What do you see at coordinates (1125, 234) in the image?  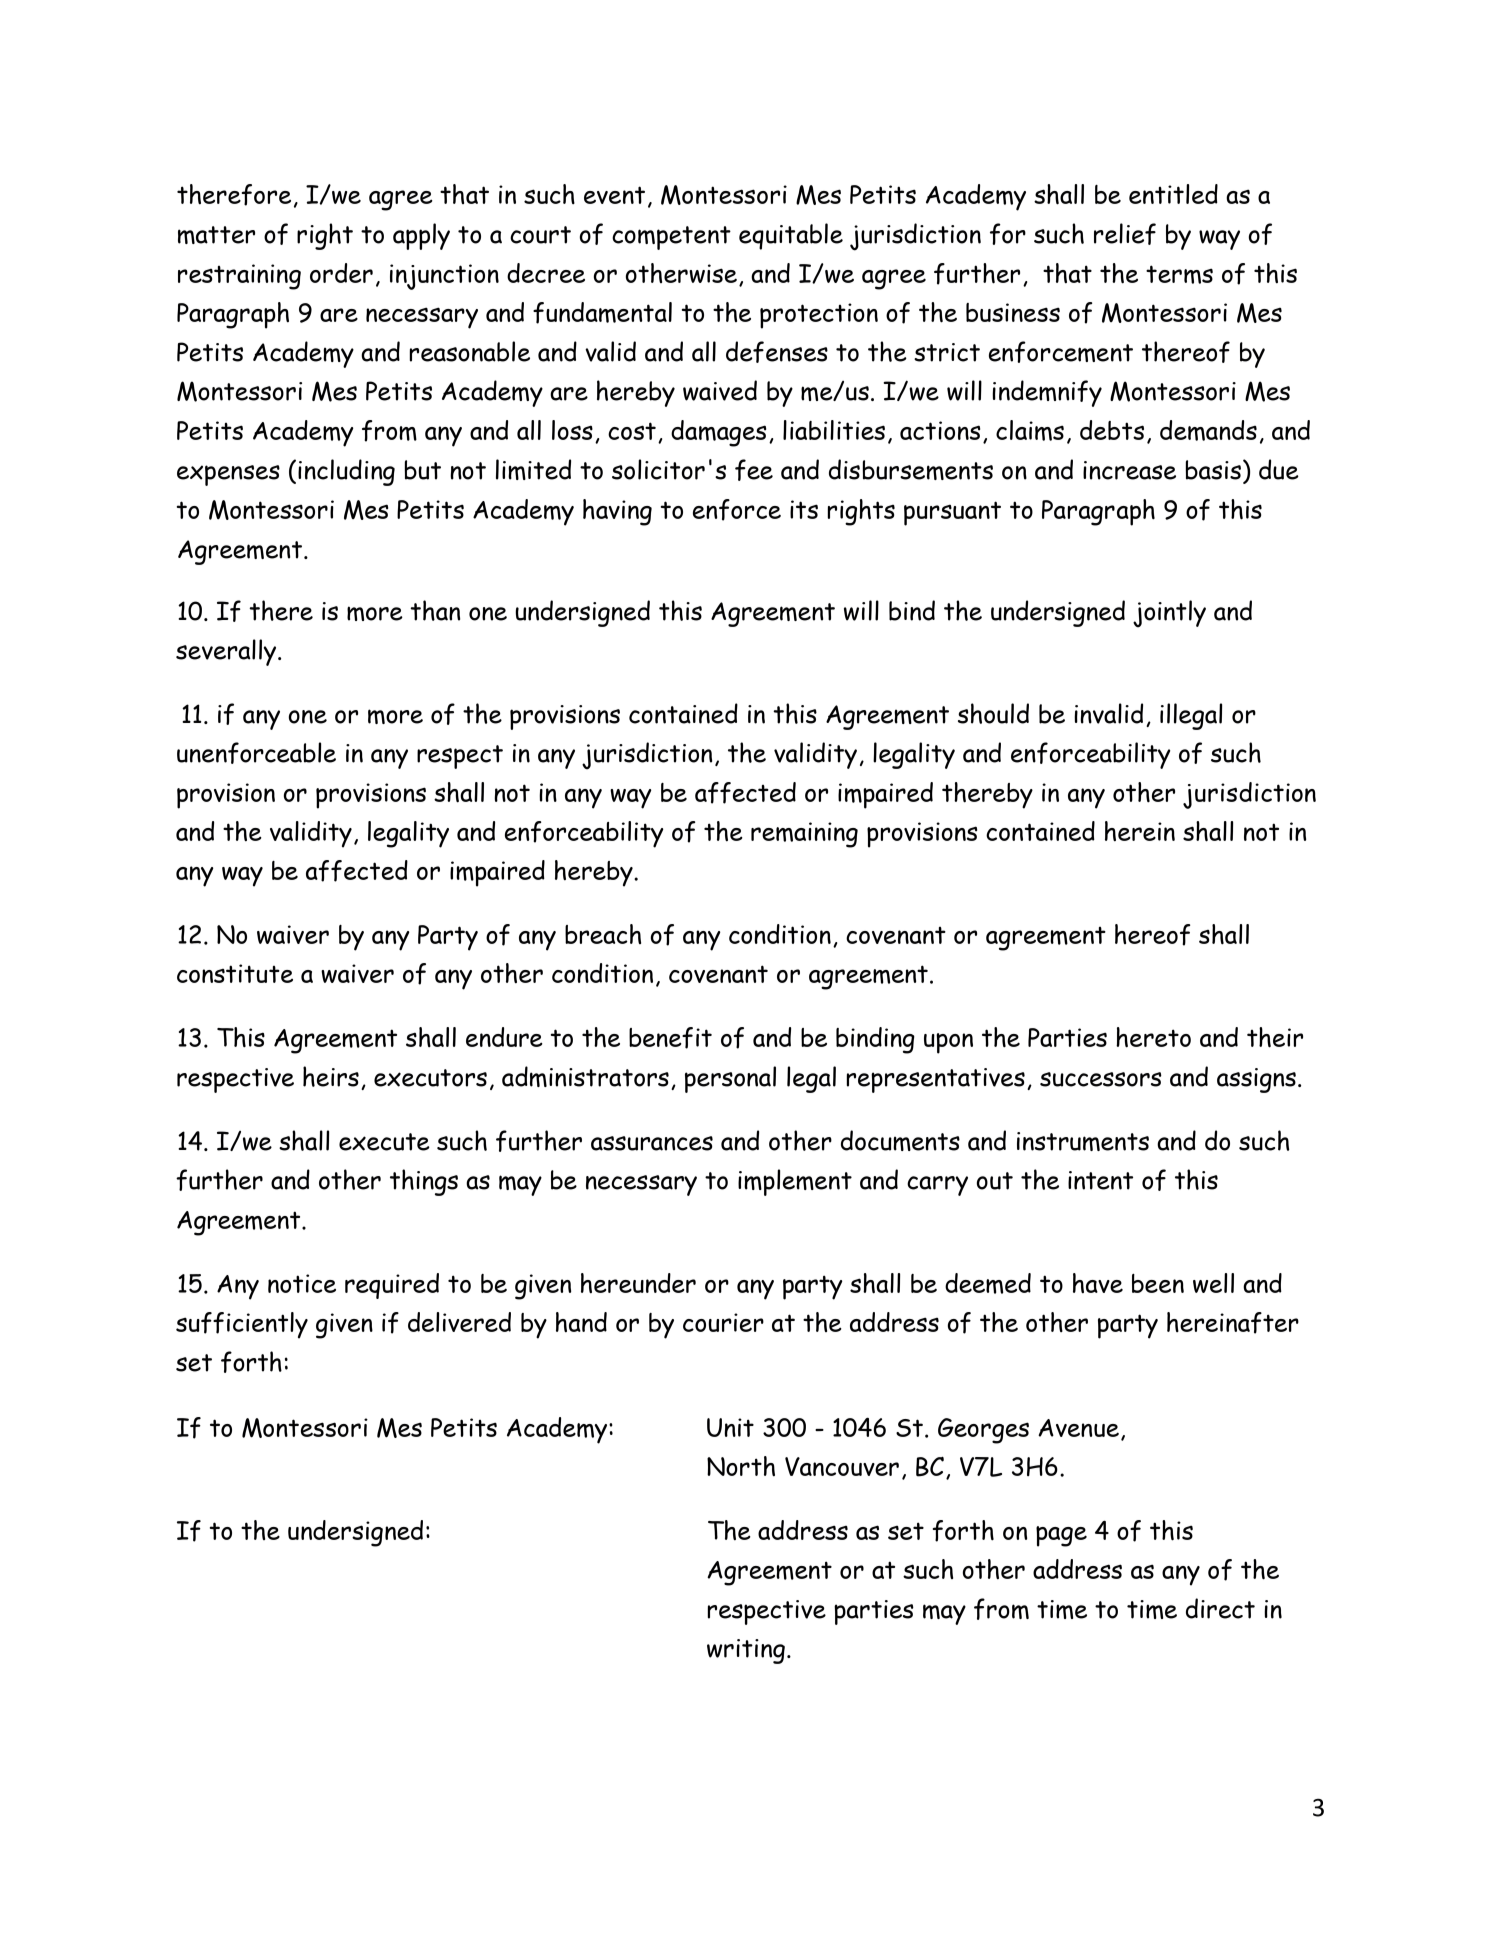 I see `relief` at bounding box center [1125, 234].
